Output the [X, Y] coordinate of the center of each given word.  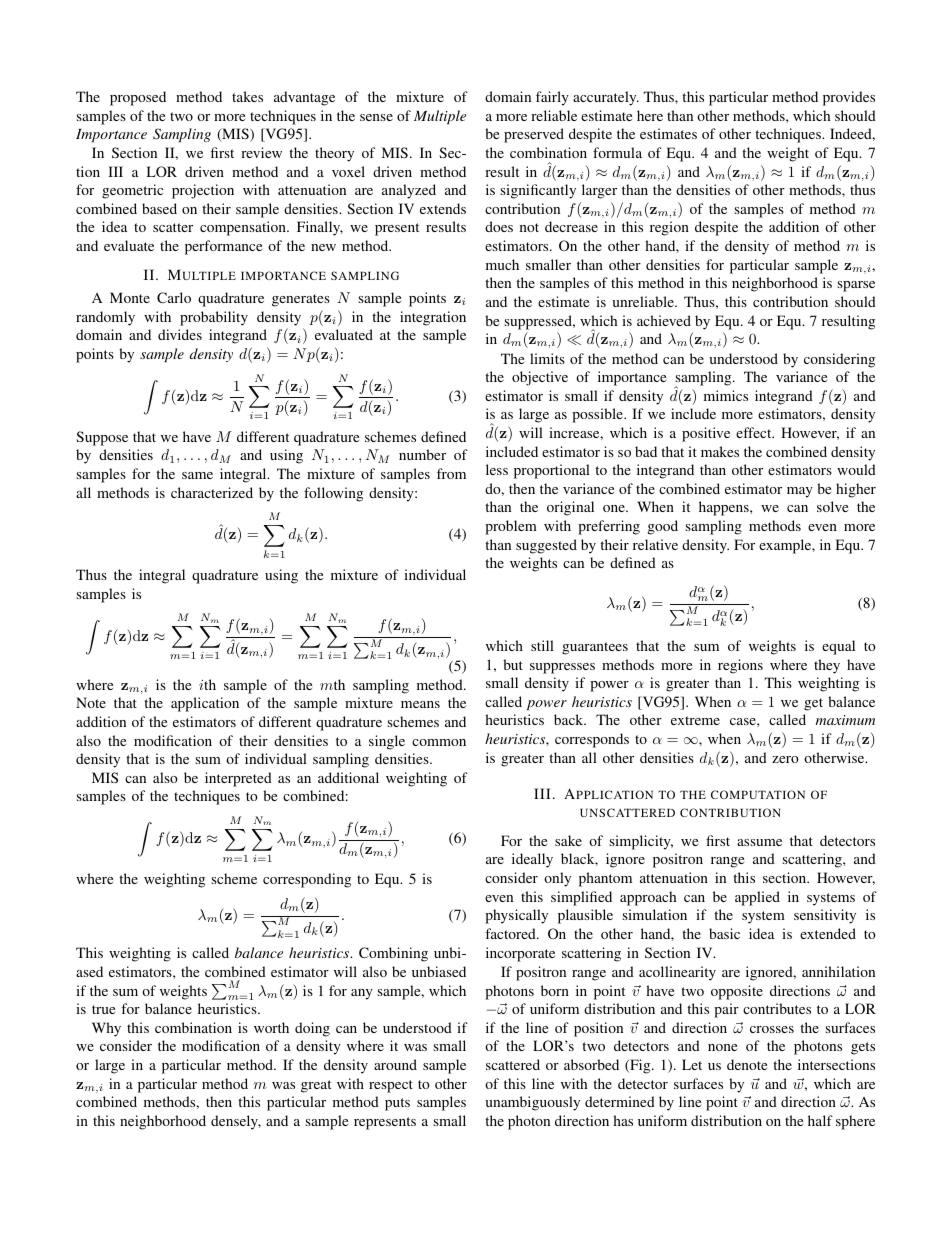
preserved [534, 135]
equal [838, 647]
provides [849, 98]
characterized [212, 492]
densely [236, 1122]
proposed [138, 98]
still [542, 645]
